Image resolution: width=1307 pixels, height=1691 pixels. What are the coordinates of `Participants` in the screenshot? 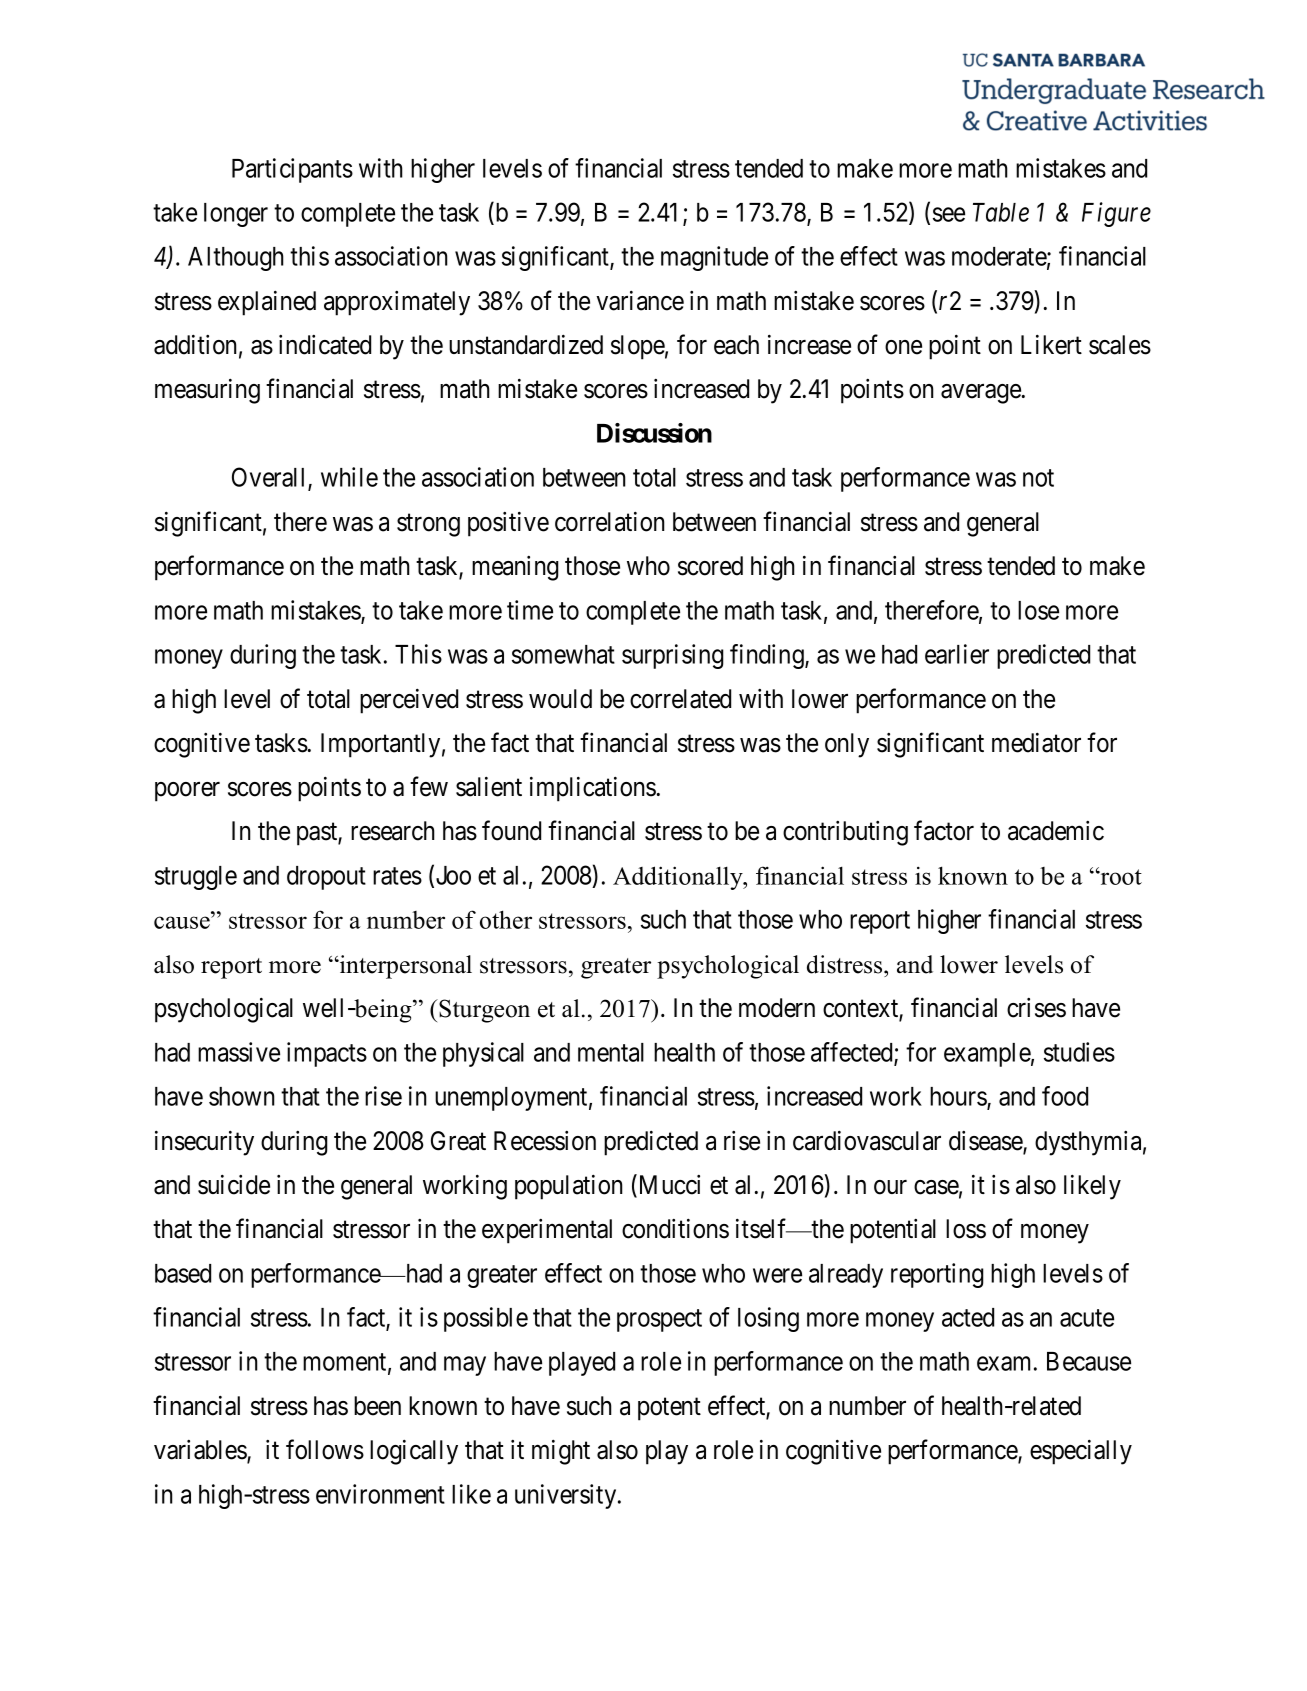 It's located at (292, 170).
